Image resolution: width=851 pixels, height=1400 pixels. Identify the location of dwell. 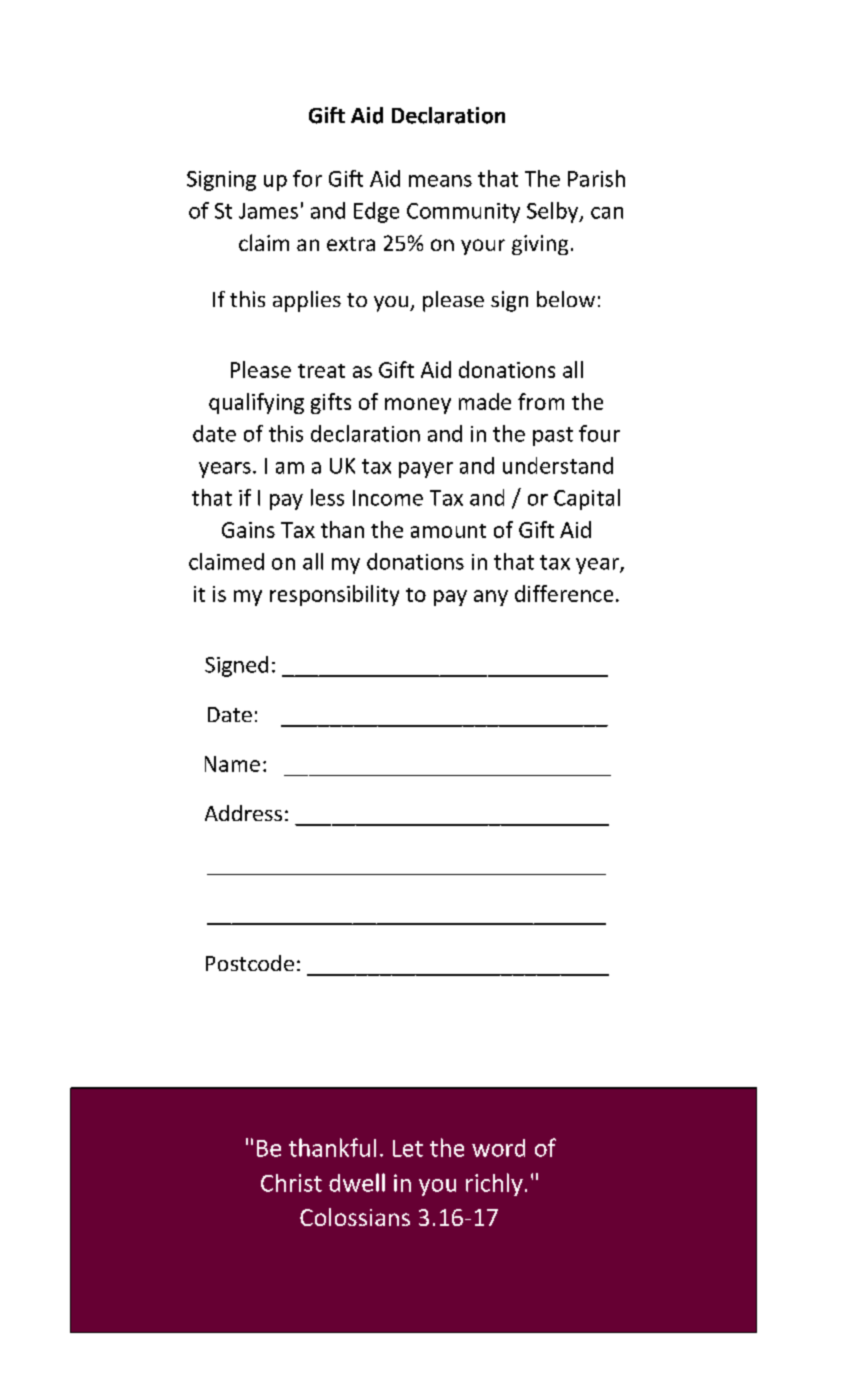
(357, 1182).
